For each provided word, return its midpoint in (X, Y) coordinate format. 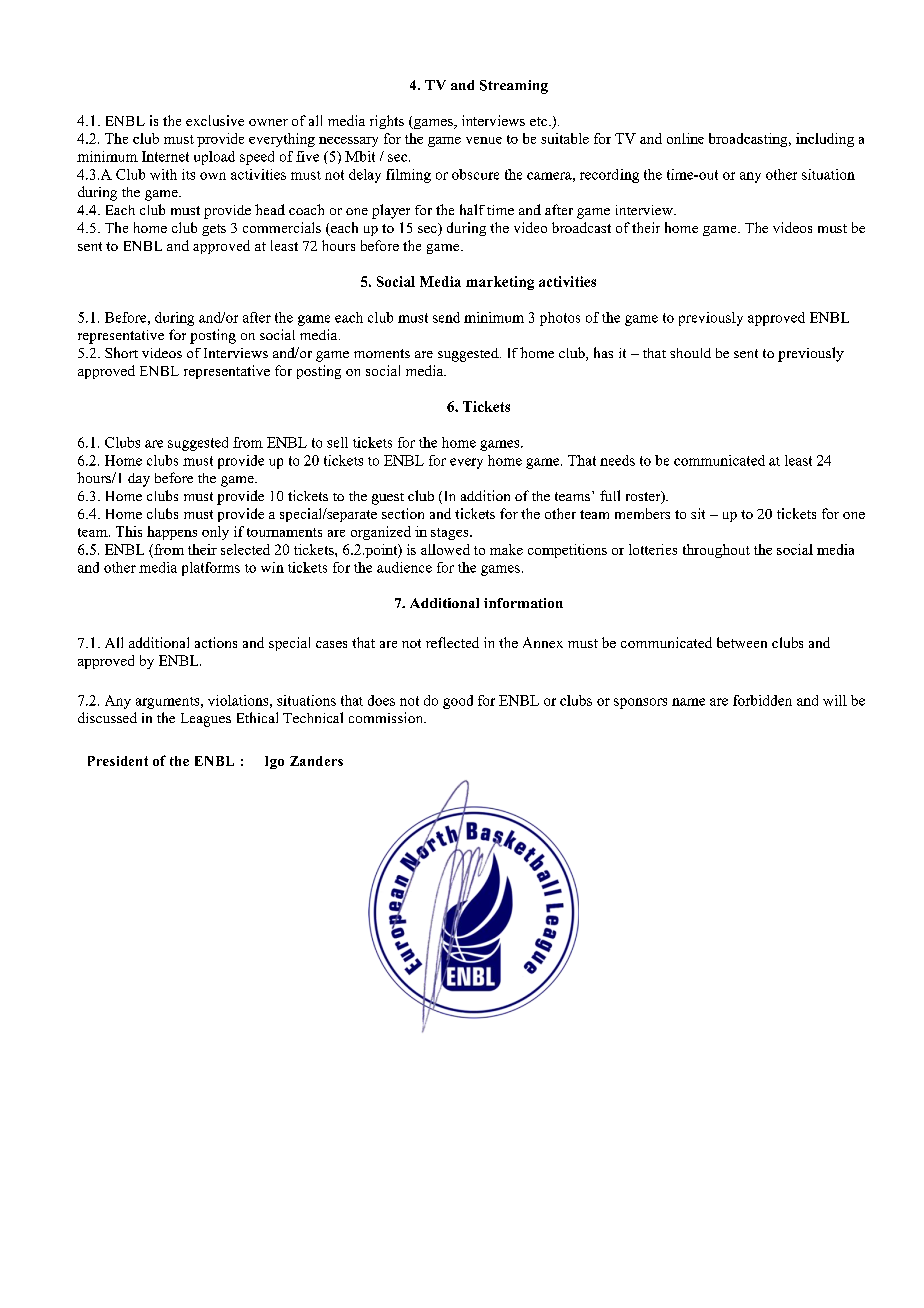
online (685, 138)
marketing (500, 283)
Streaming (514, 87)
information (523, 603)
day (139, 480)
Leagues (206, 720)
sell (337, 442)
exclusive (215, 120)
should (690, 353)
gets (214, 230)
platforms (211, 569)
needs (617, 460)
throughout (716, 551)
